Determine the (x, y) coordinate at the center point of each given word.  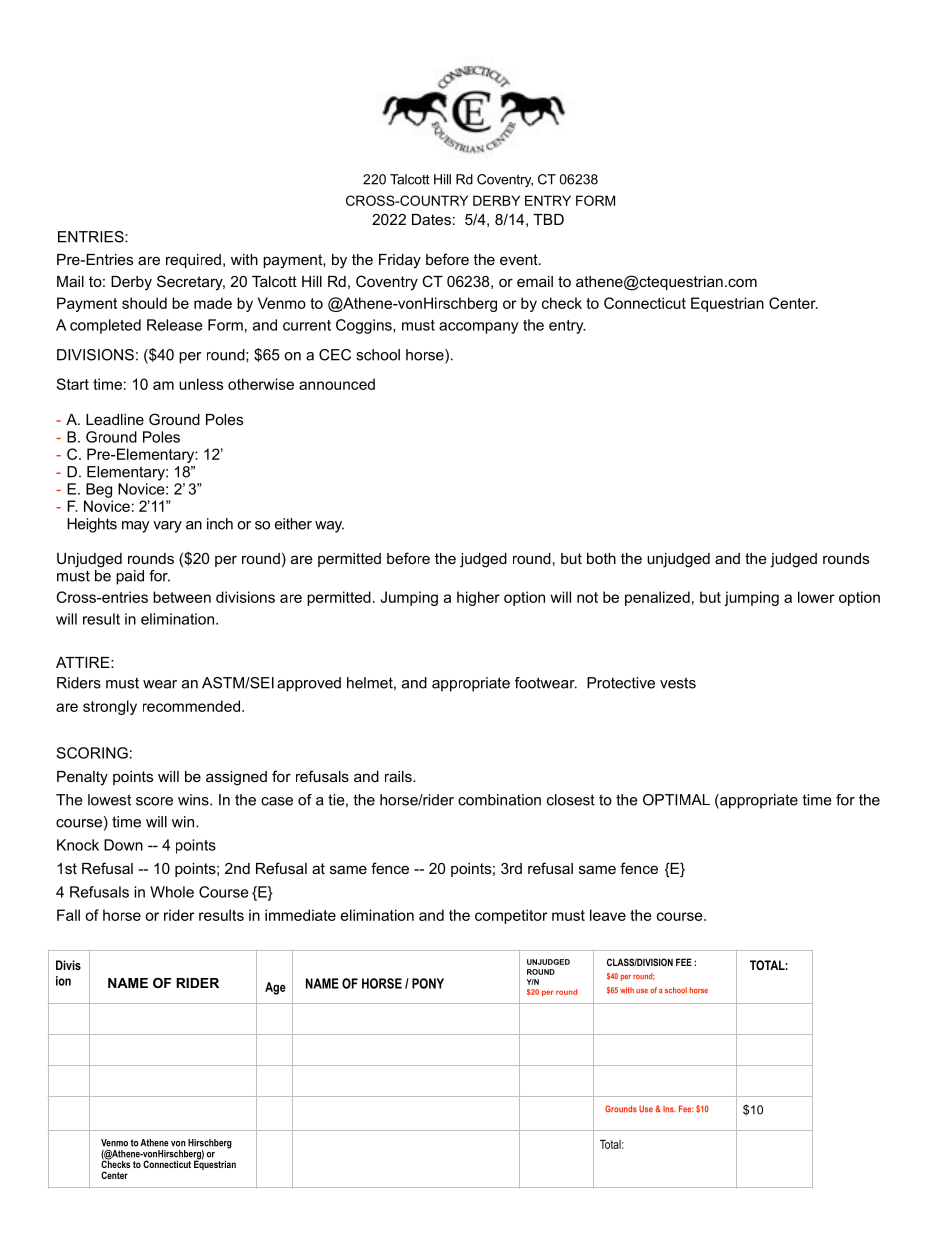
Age (275, 988)
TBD (548, 219)
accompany (478, 328)
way (329, 527)
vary (167, 527)
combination (499, 800)
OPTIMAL (676, 800)
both (601, 558)
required (193, 261)
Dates (431, 219)
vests (678, 683)
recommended (191, 706)
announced (337, 384)
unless (201, 384)
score (154, 801)
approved (309, 684)
